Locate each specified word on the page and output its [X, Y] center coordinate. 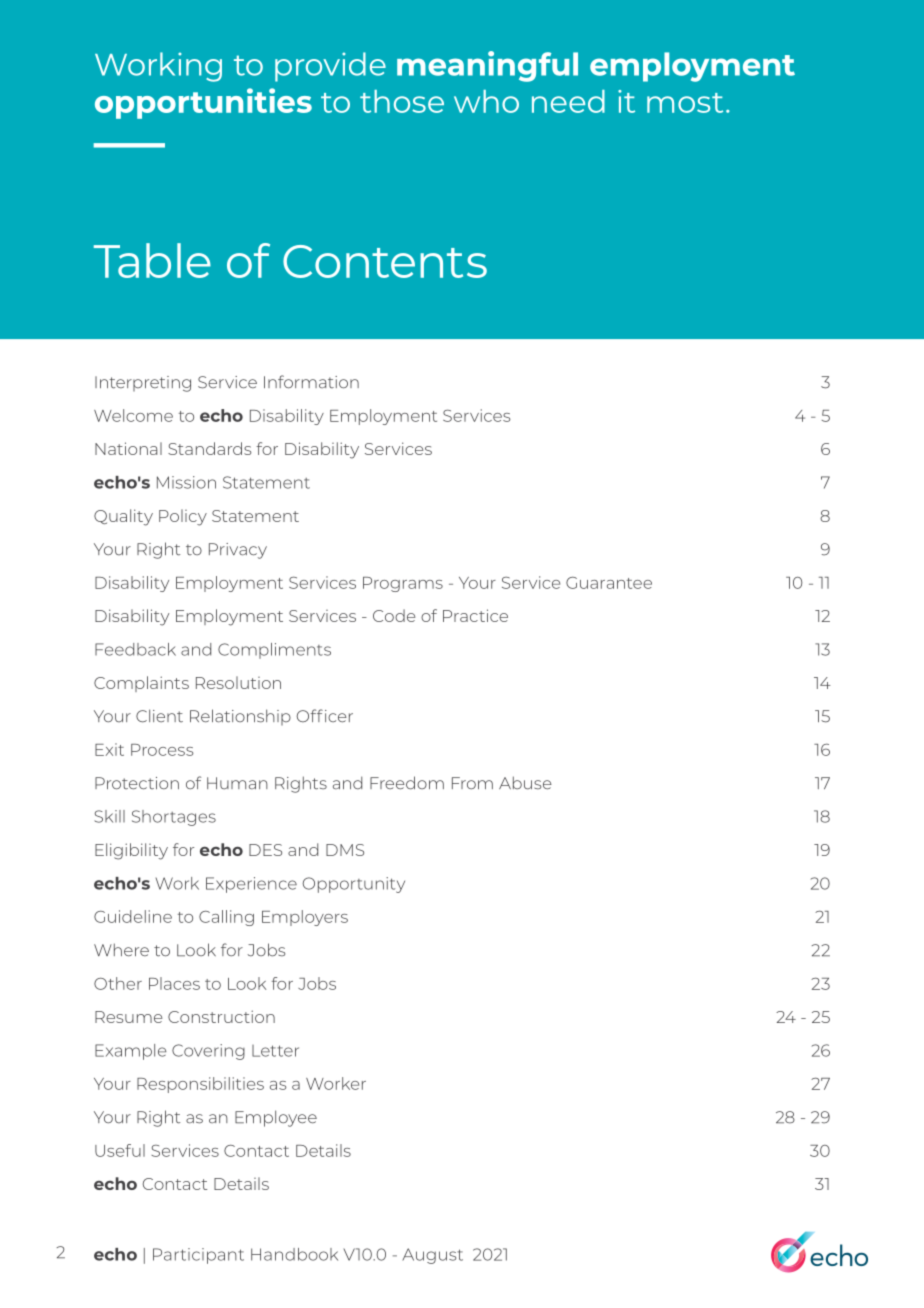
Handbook [294, 1254]
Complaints [141, 684]
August [432, 1256]
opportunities [203, 103]
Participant [198, 1256]
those [402, 101]
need [568, 101]
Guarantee [609, 583]
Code [394, 615]
